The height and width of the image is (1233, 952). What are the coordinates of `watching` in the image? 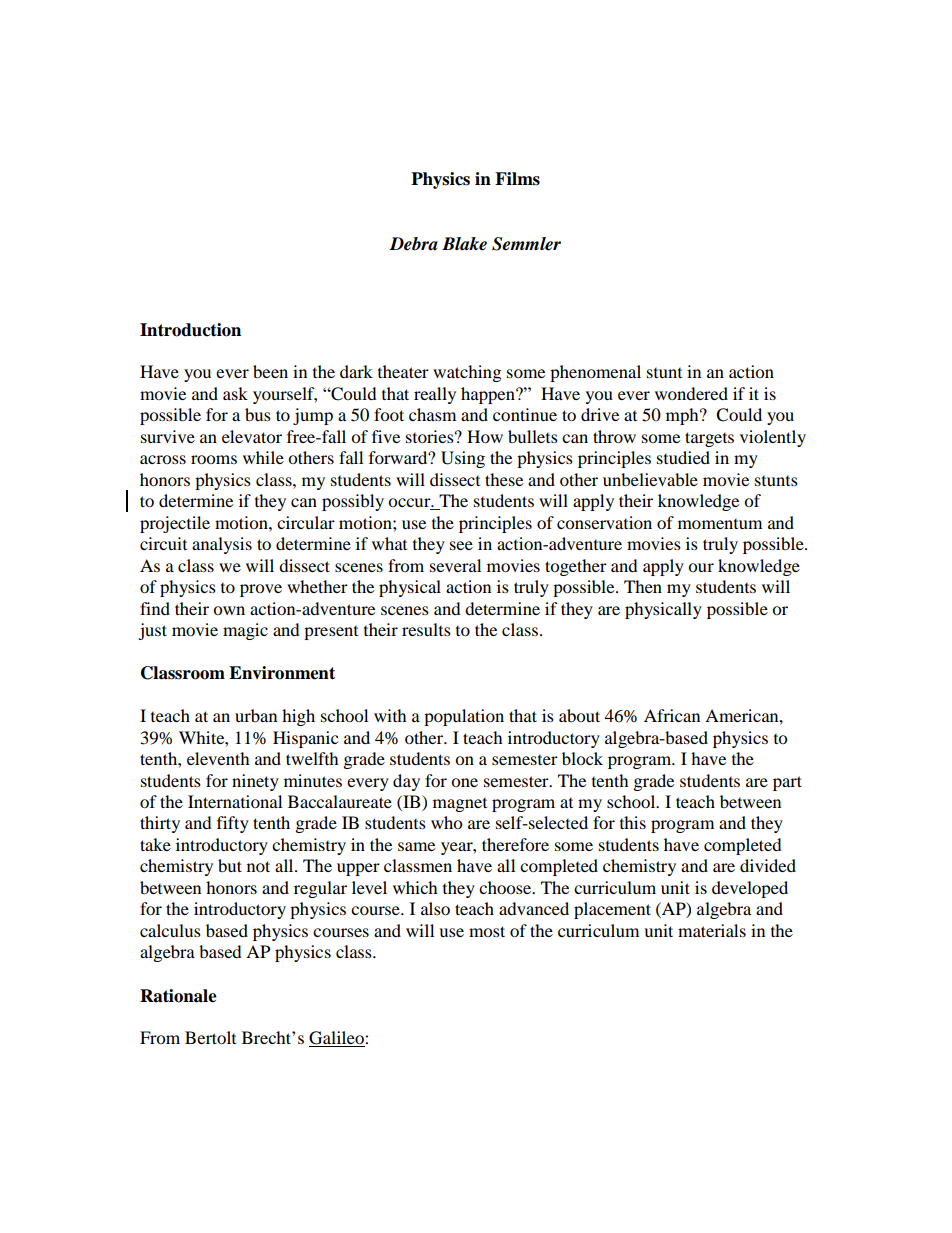 It's located at (467, 373).
